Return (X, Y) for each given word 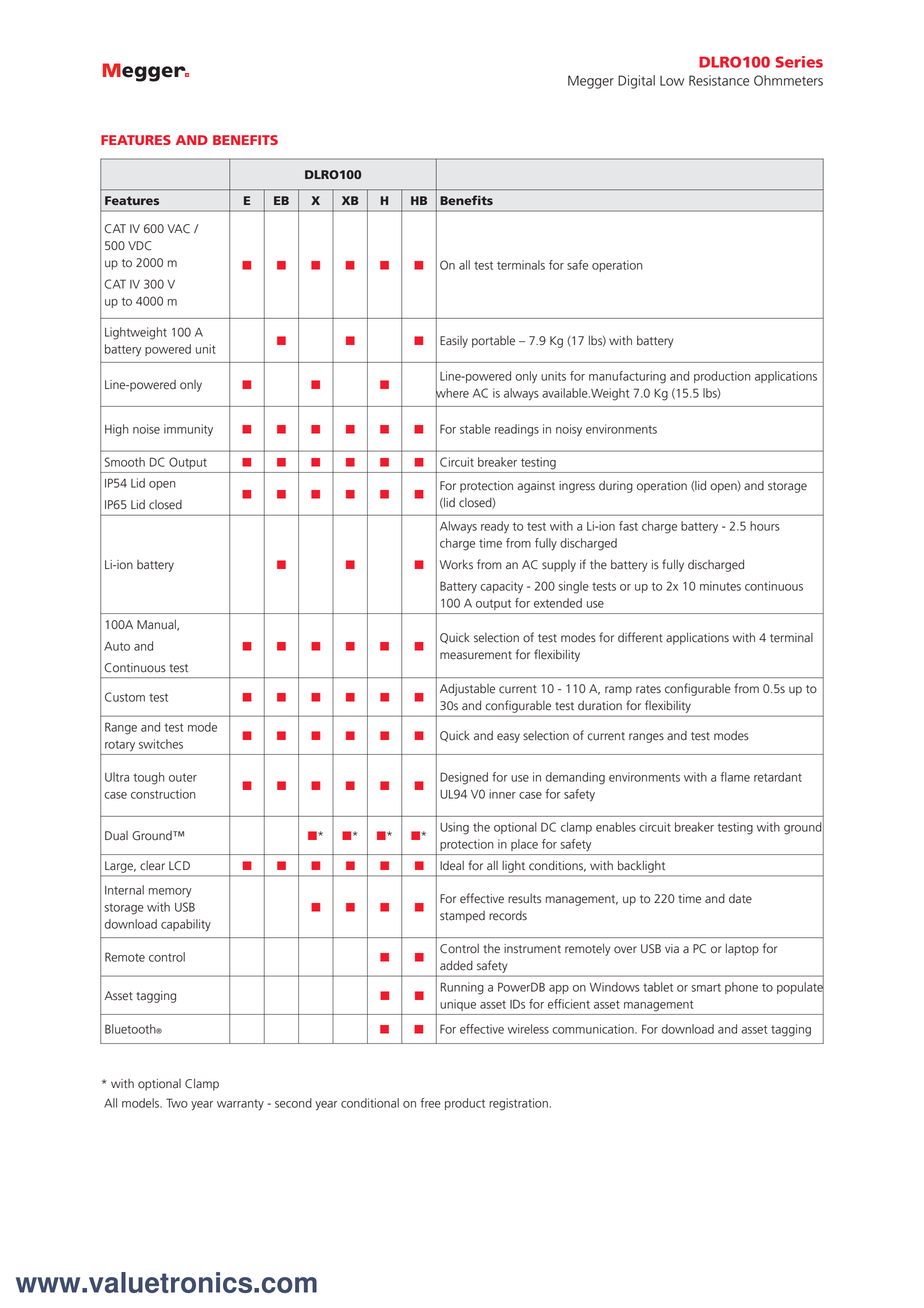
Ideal (452, 866)
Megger (591, 82)
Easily (454, 342)
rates (648, 689)
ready (495, 527)
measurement (476, 655)
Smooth (125, 462)
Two (177, 1103)
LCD (179, 866)
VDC (139, 246)
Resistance (719, 80)
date (740, 899)
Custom (125, 697)
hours (765, 526)
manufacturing (627, 377)
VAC (178, 229)
